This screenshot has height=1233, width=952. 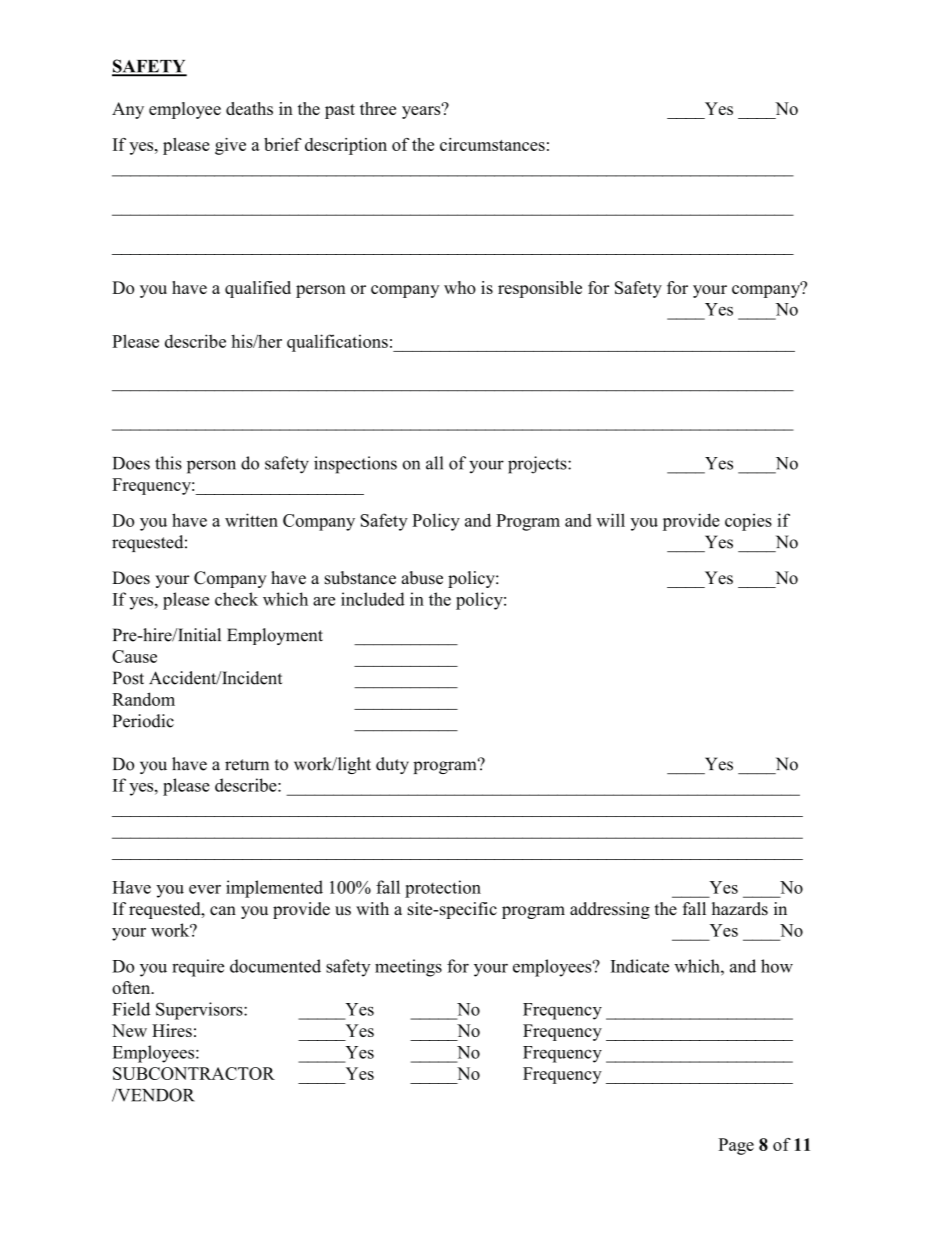 What do you see at coordinates (205, 889) in the screenshot?
I see `ever` at bounding box center [205, 889].
